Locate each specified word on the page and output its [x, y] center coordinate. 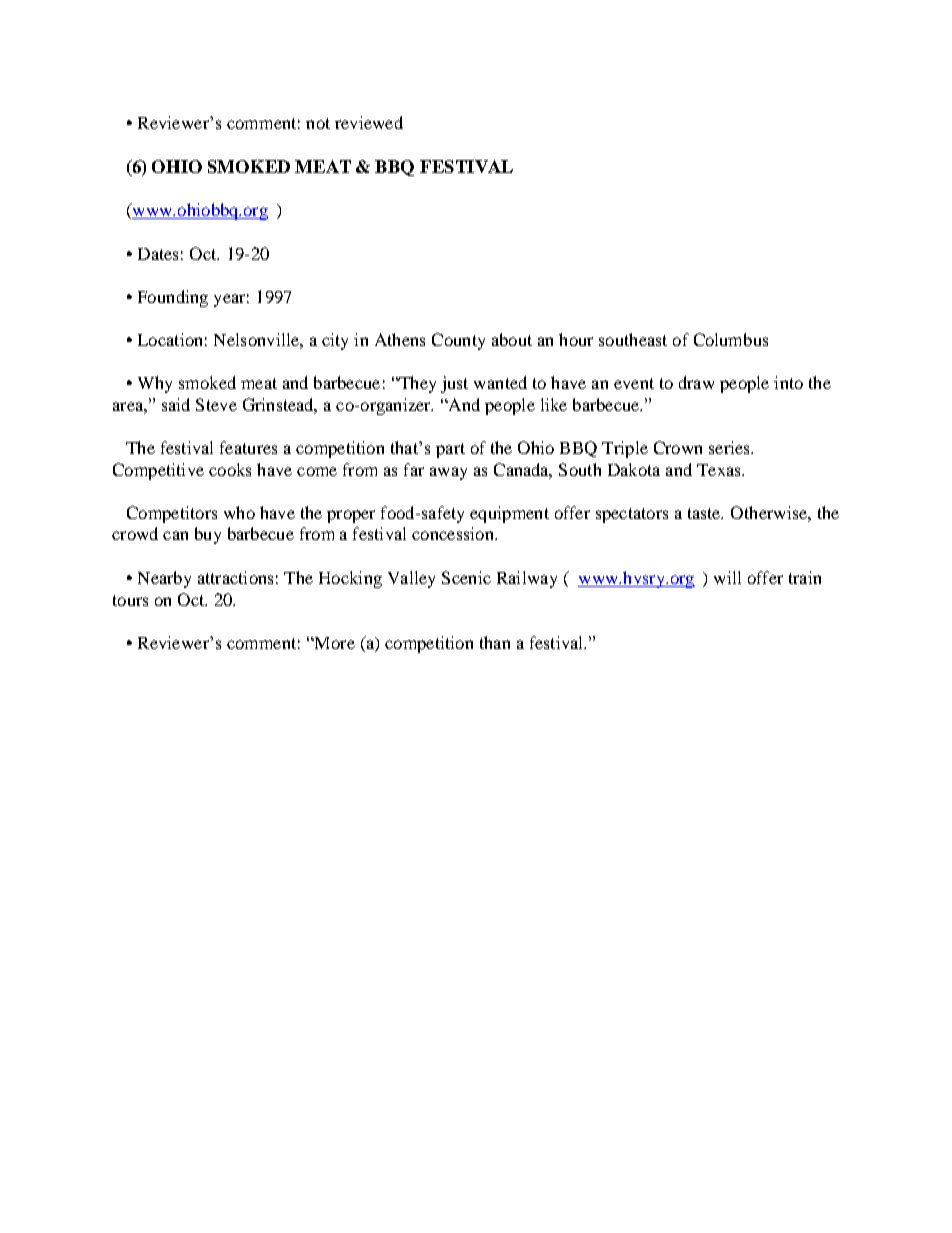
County [458, 341]
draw [696, 382]
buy [208, 535]
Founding [173, 298]
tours [130, 600]
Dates [158, 254]
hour [576, 339]
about [512, 339]
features [248, 447]
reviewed [369, 122]
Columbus [731, 339]
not [318, 123]
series [730, 447]
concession [454, 533]
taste [705, 513]
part [450, 450]
